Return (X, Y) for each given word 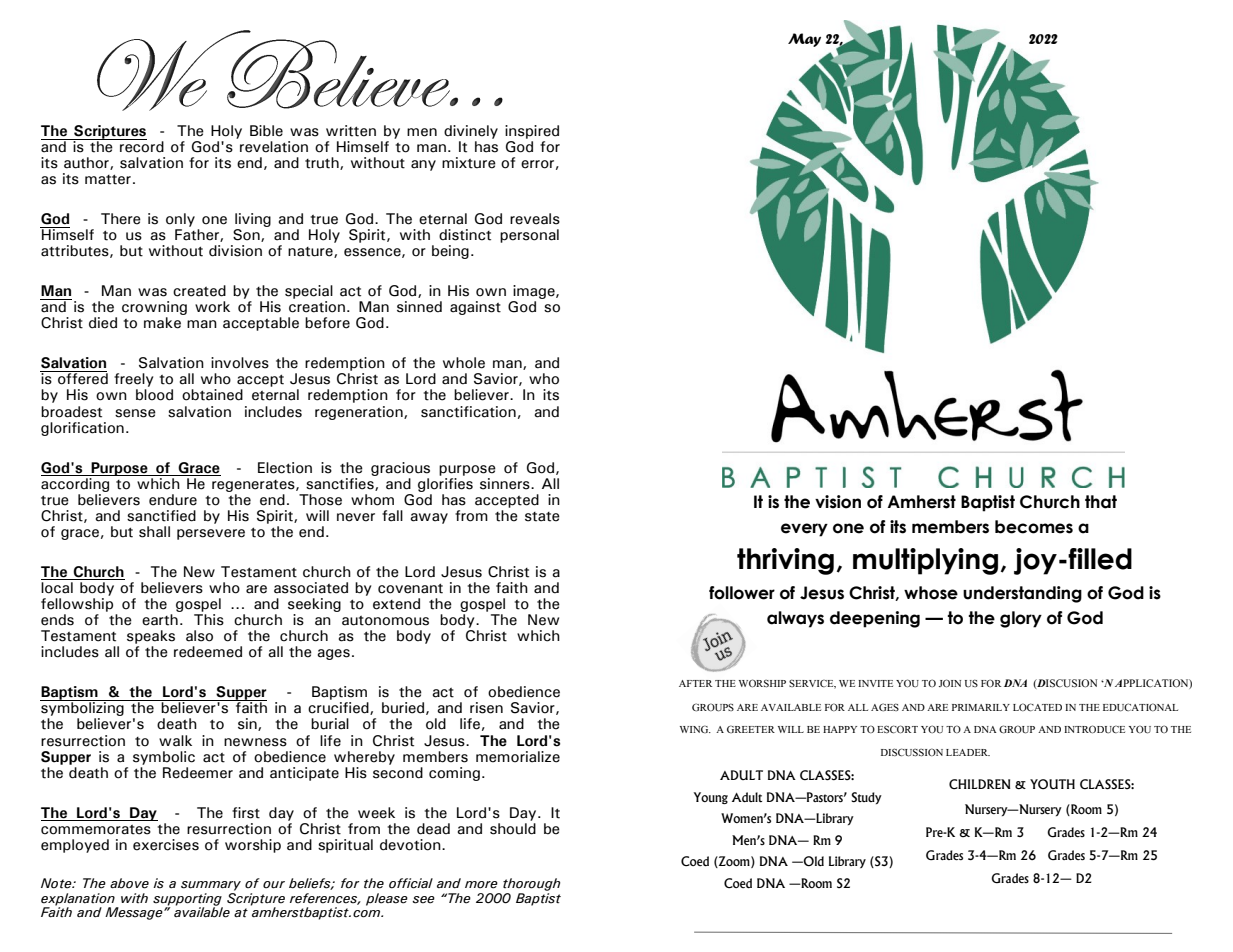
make (162, 323)
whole (464, 363)
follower (742, 593)
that (1101, 502)
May (804, 40)
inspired (532, 132)
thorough (531, 884)
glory (1021, 619)
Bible (266, 131)
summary (211, 886)
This (209, 618)
